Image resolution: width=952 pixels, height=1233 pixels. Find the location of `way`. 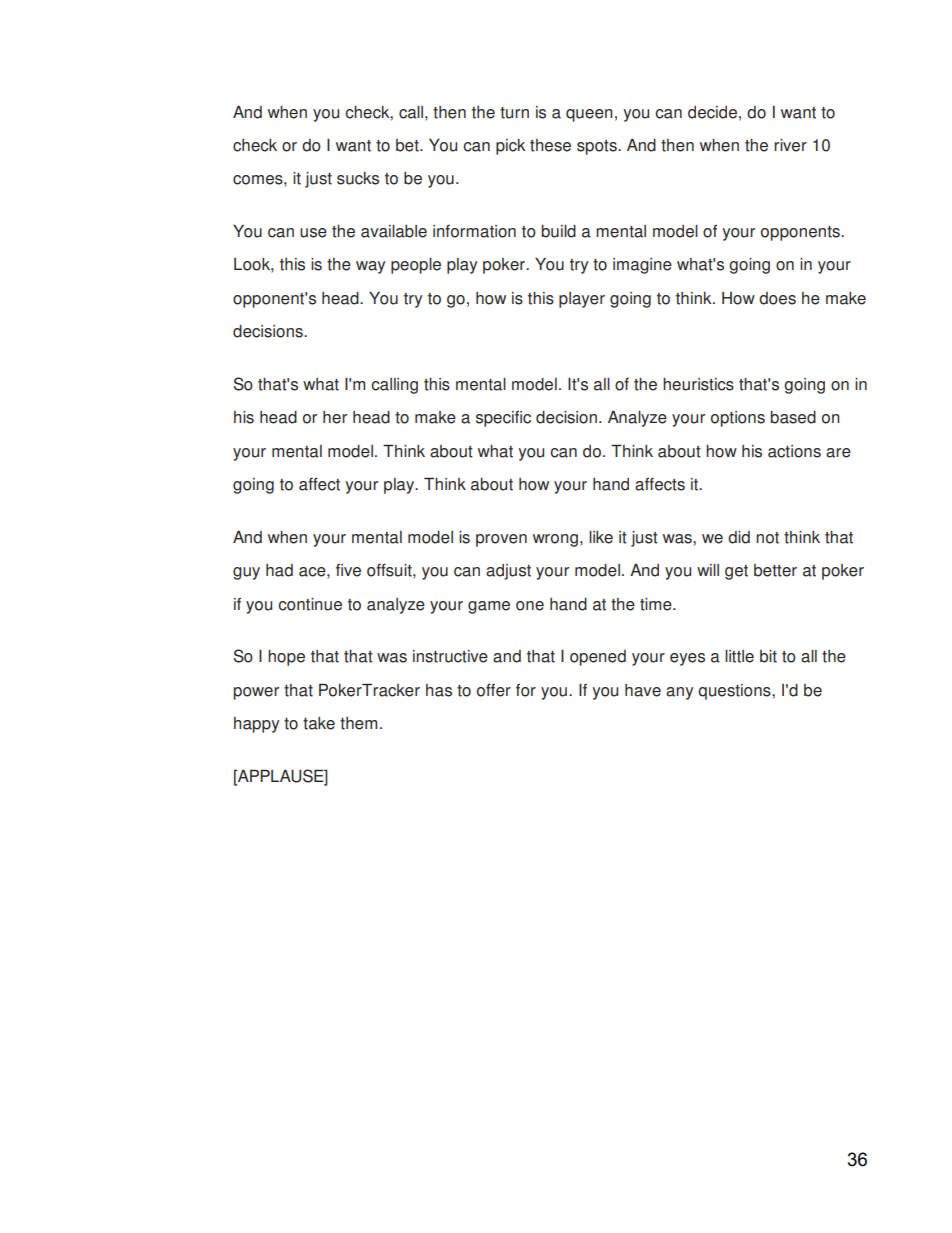

way is located at coordinates (370, 267).
